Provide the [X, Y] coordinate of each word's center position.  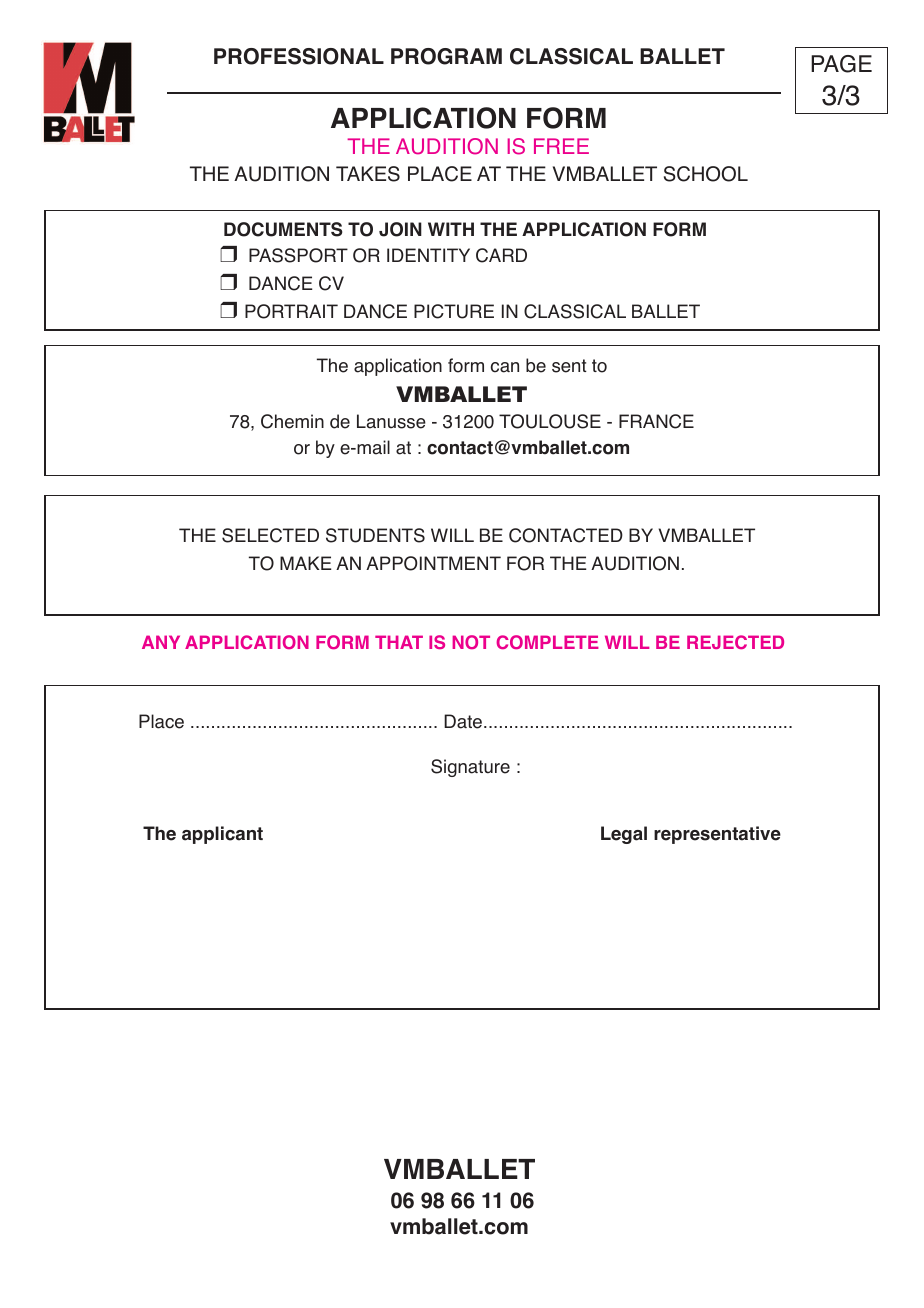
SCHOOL [706, 174]
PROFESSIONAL [299, 56]
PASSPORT [298, 255]
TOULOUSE [550, 421]
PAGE [841, 64]
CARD [501, 255]
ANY [161, 642]
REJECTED [735, 642]
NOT [471, 642]
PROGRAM [446, 56]
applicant [222, 835]
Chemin [292, 421]
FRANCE [656, 421]
